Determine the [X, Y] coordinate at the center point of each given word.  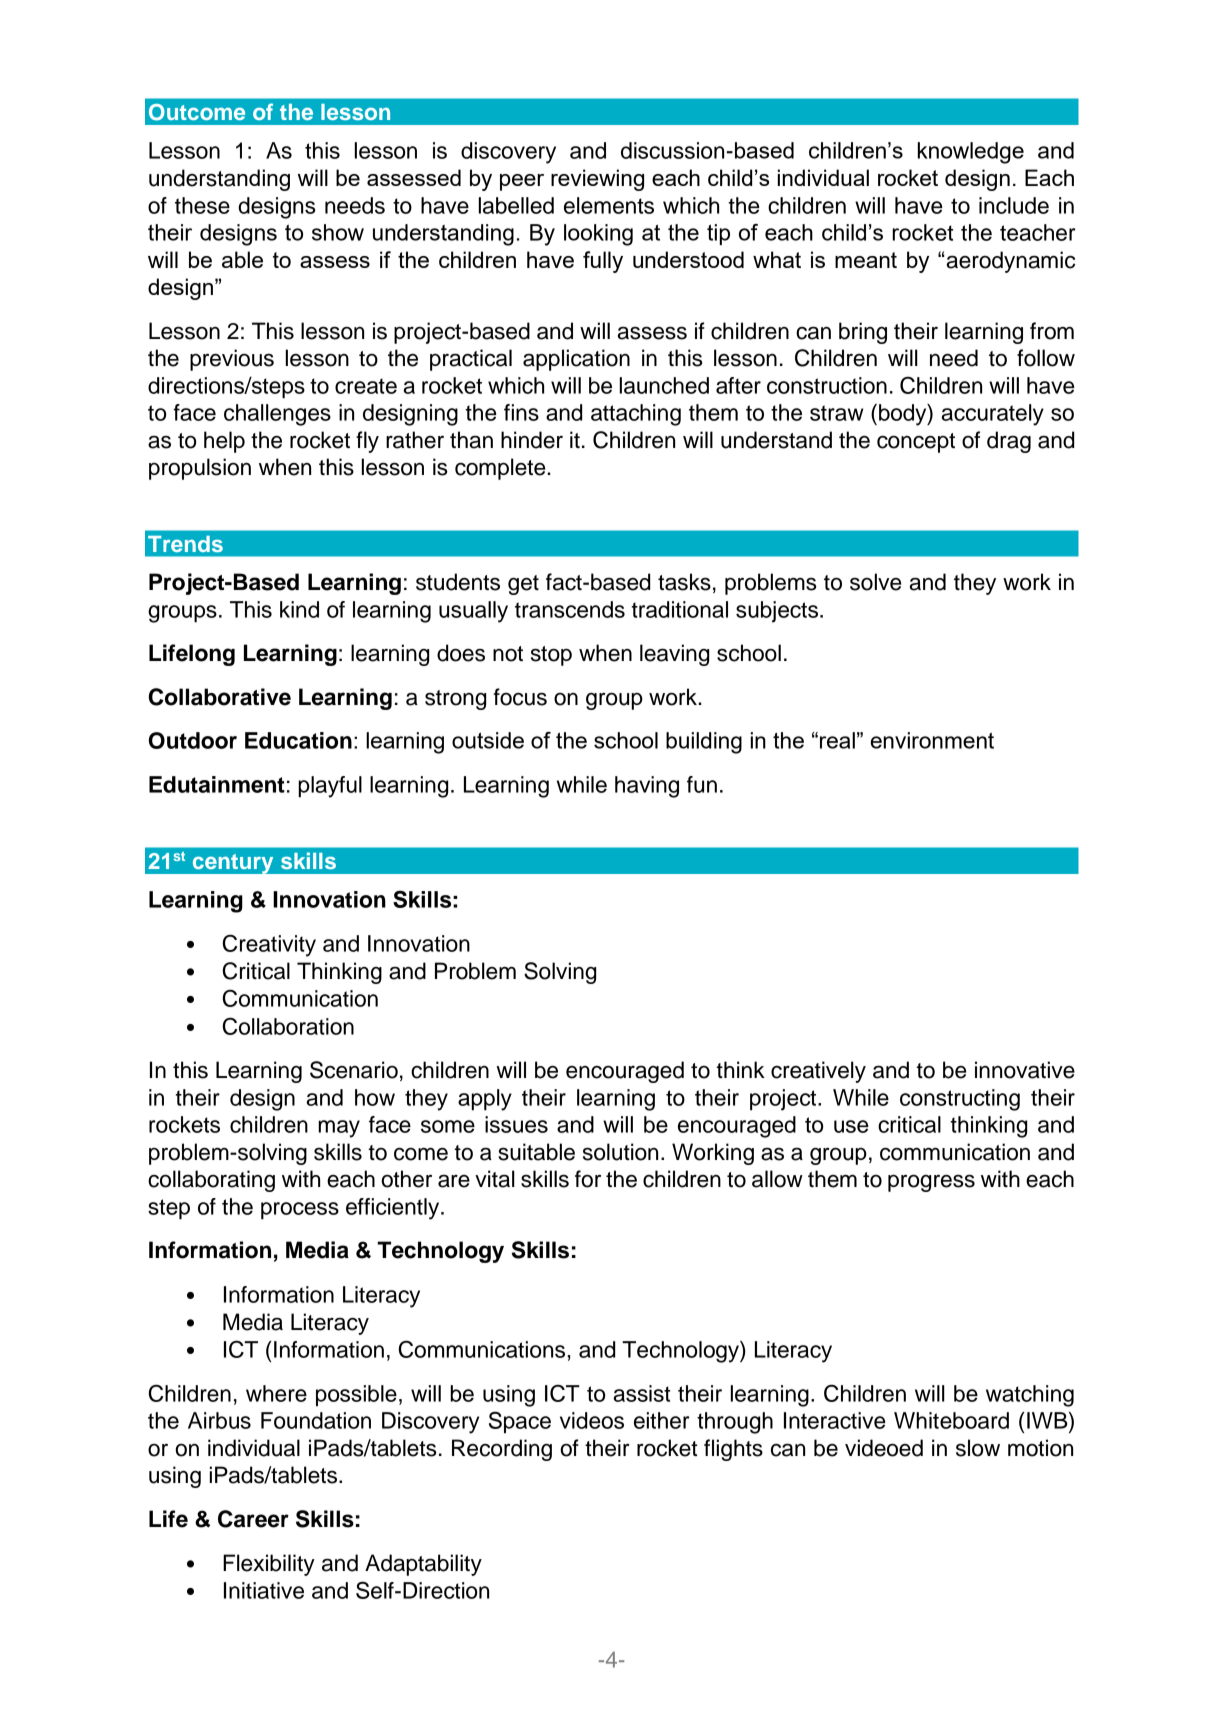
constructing [960, 1100]
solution [620, 1152]
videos [592, 1420]
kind [299, 609]
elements [609, 205]
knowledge [971, 153]
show [338, 232]
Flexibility [269, 1565]
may [339, 1129]
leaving [674, 655]
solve [875, 582]
